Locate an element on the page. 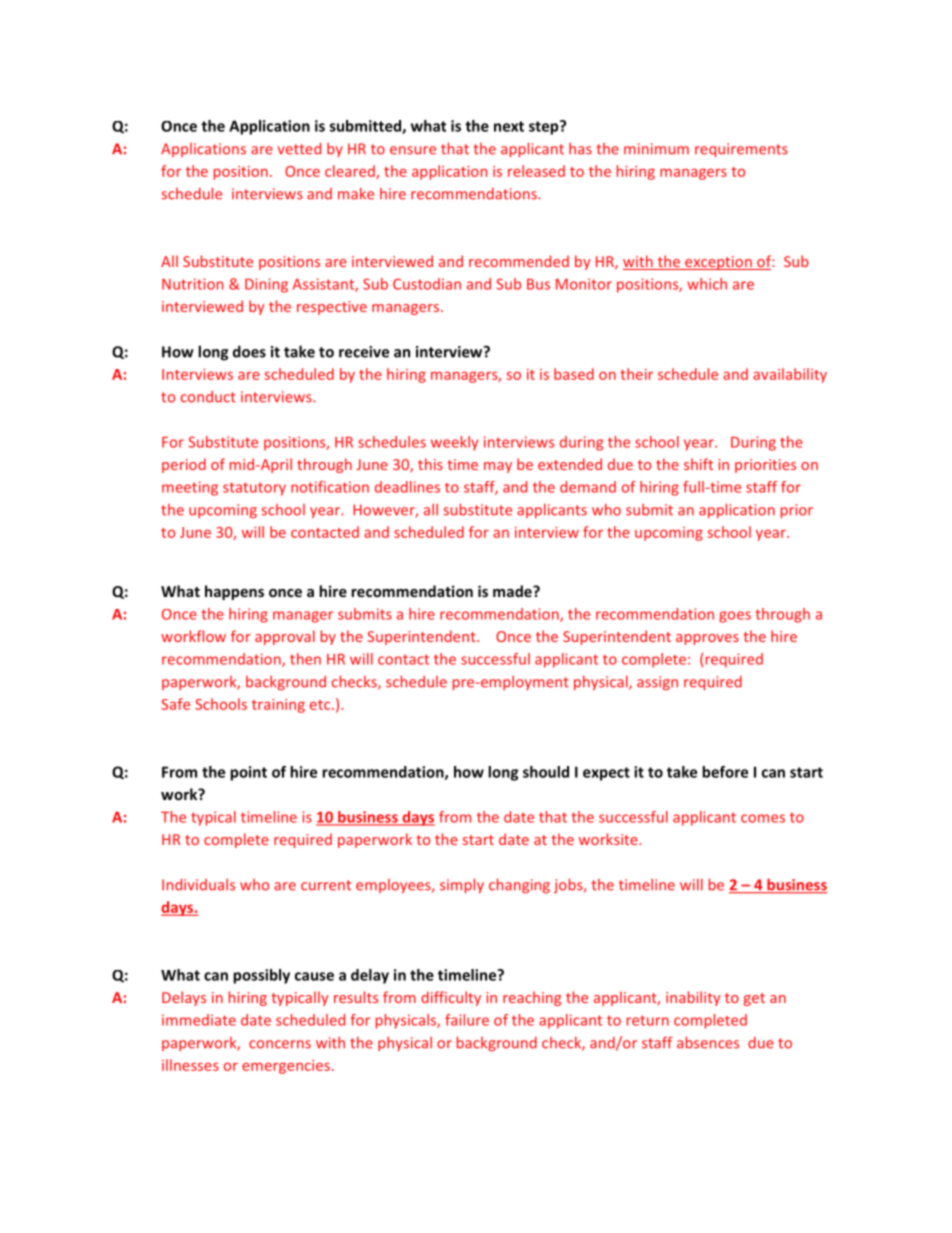 The image size is (952, 1233). emergencies is located at coordinates (286, 1067).
